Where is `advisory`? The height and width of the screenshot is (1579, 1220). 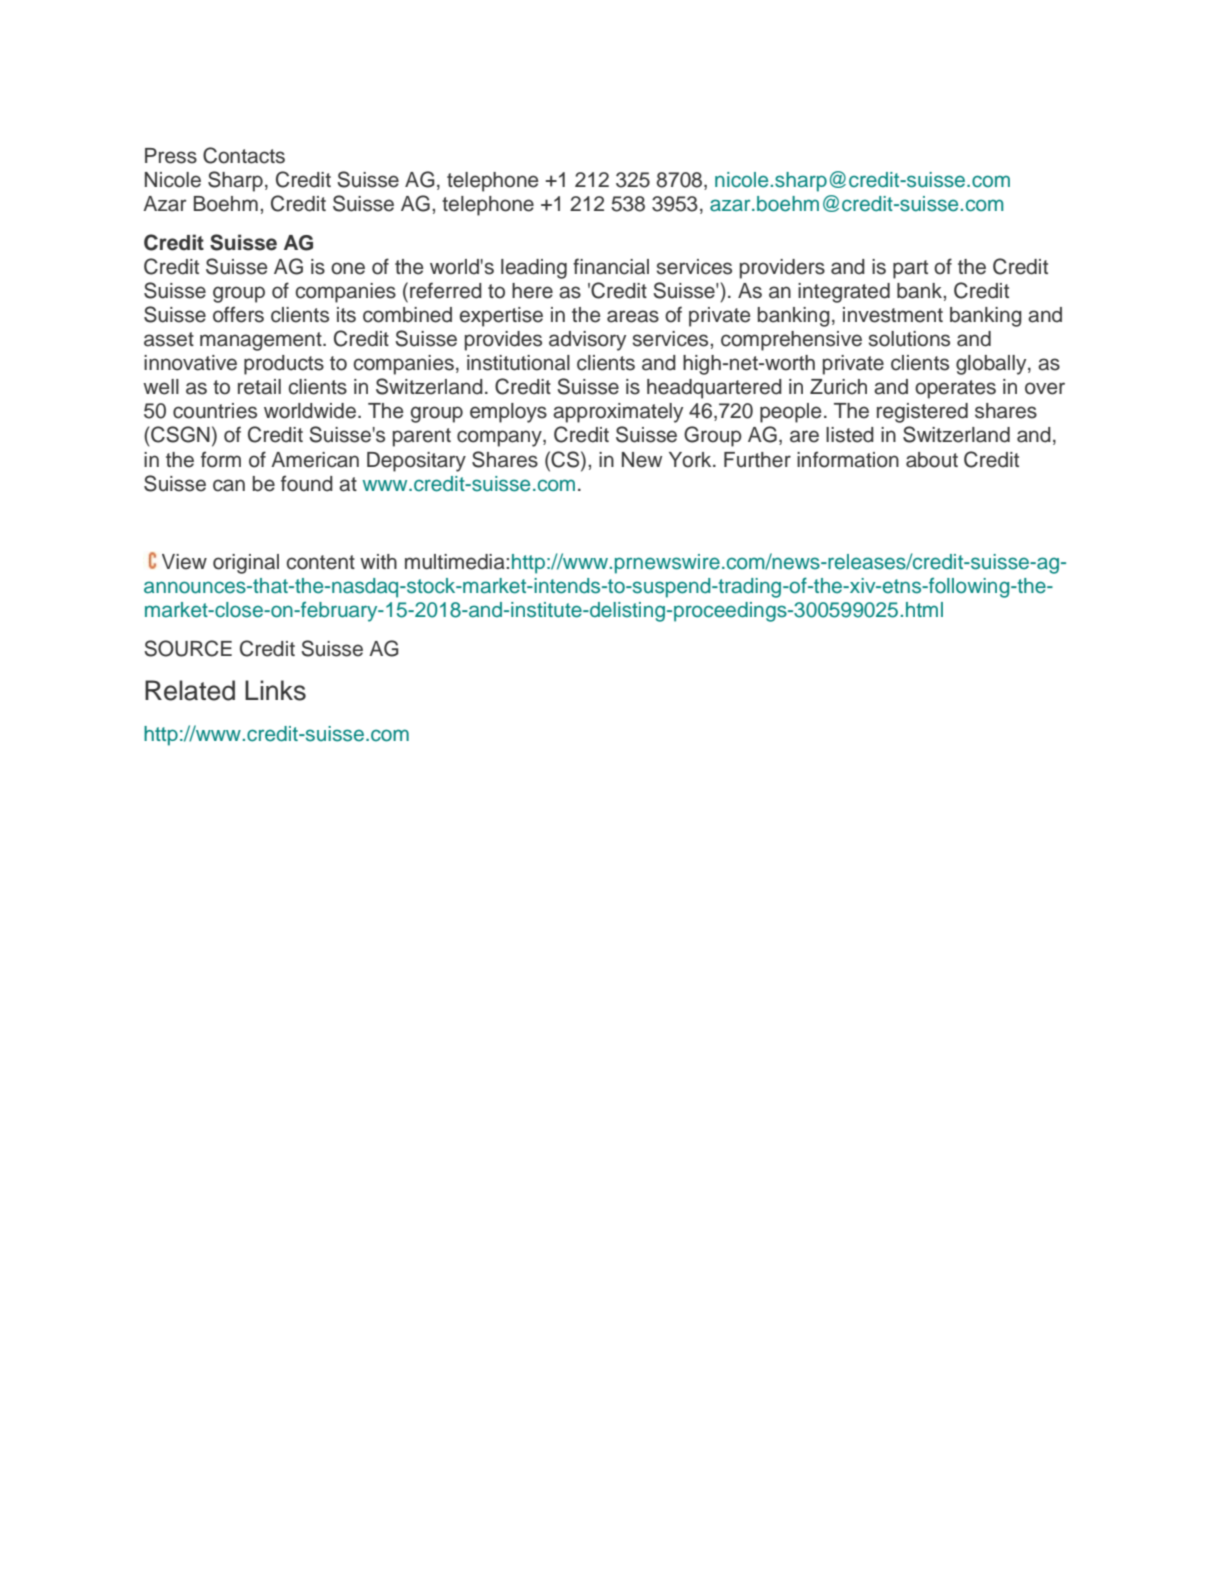
advisory is located at coordinates (587, 341).
